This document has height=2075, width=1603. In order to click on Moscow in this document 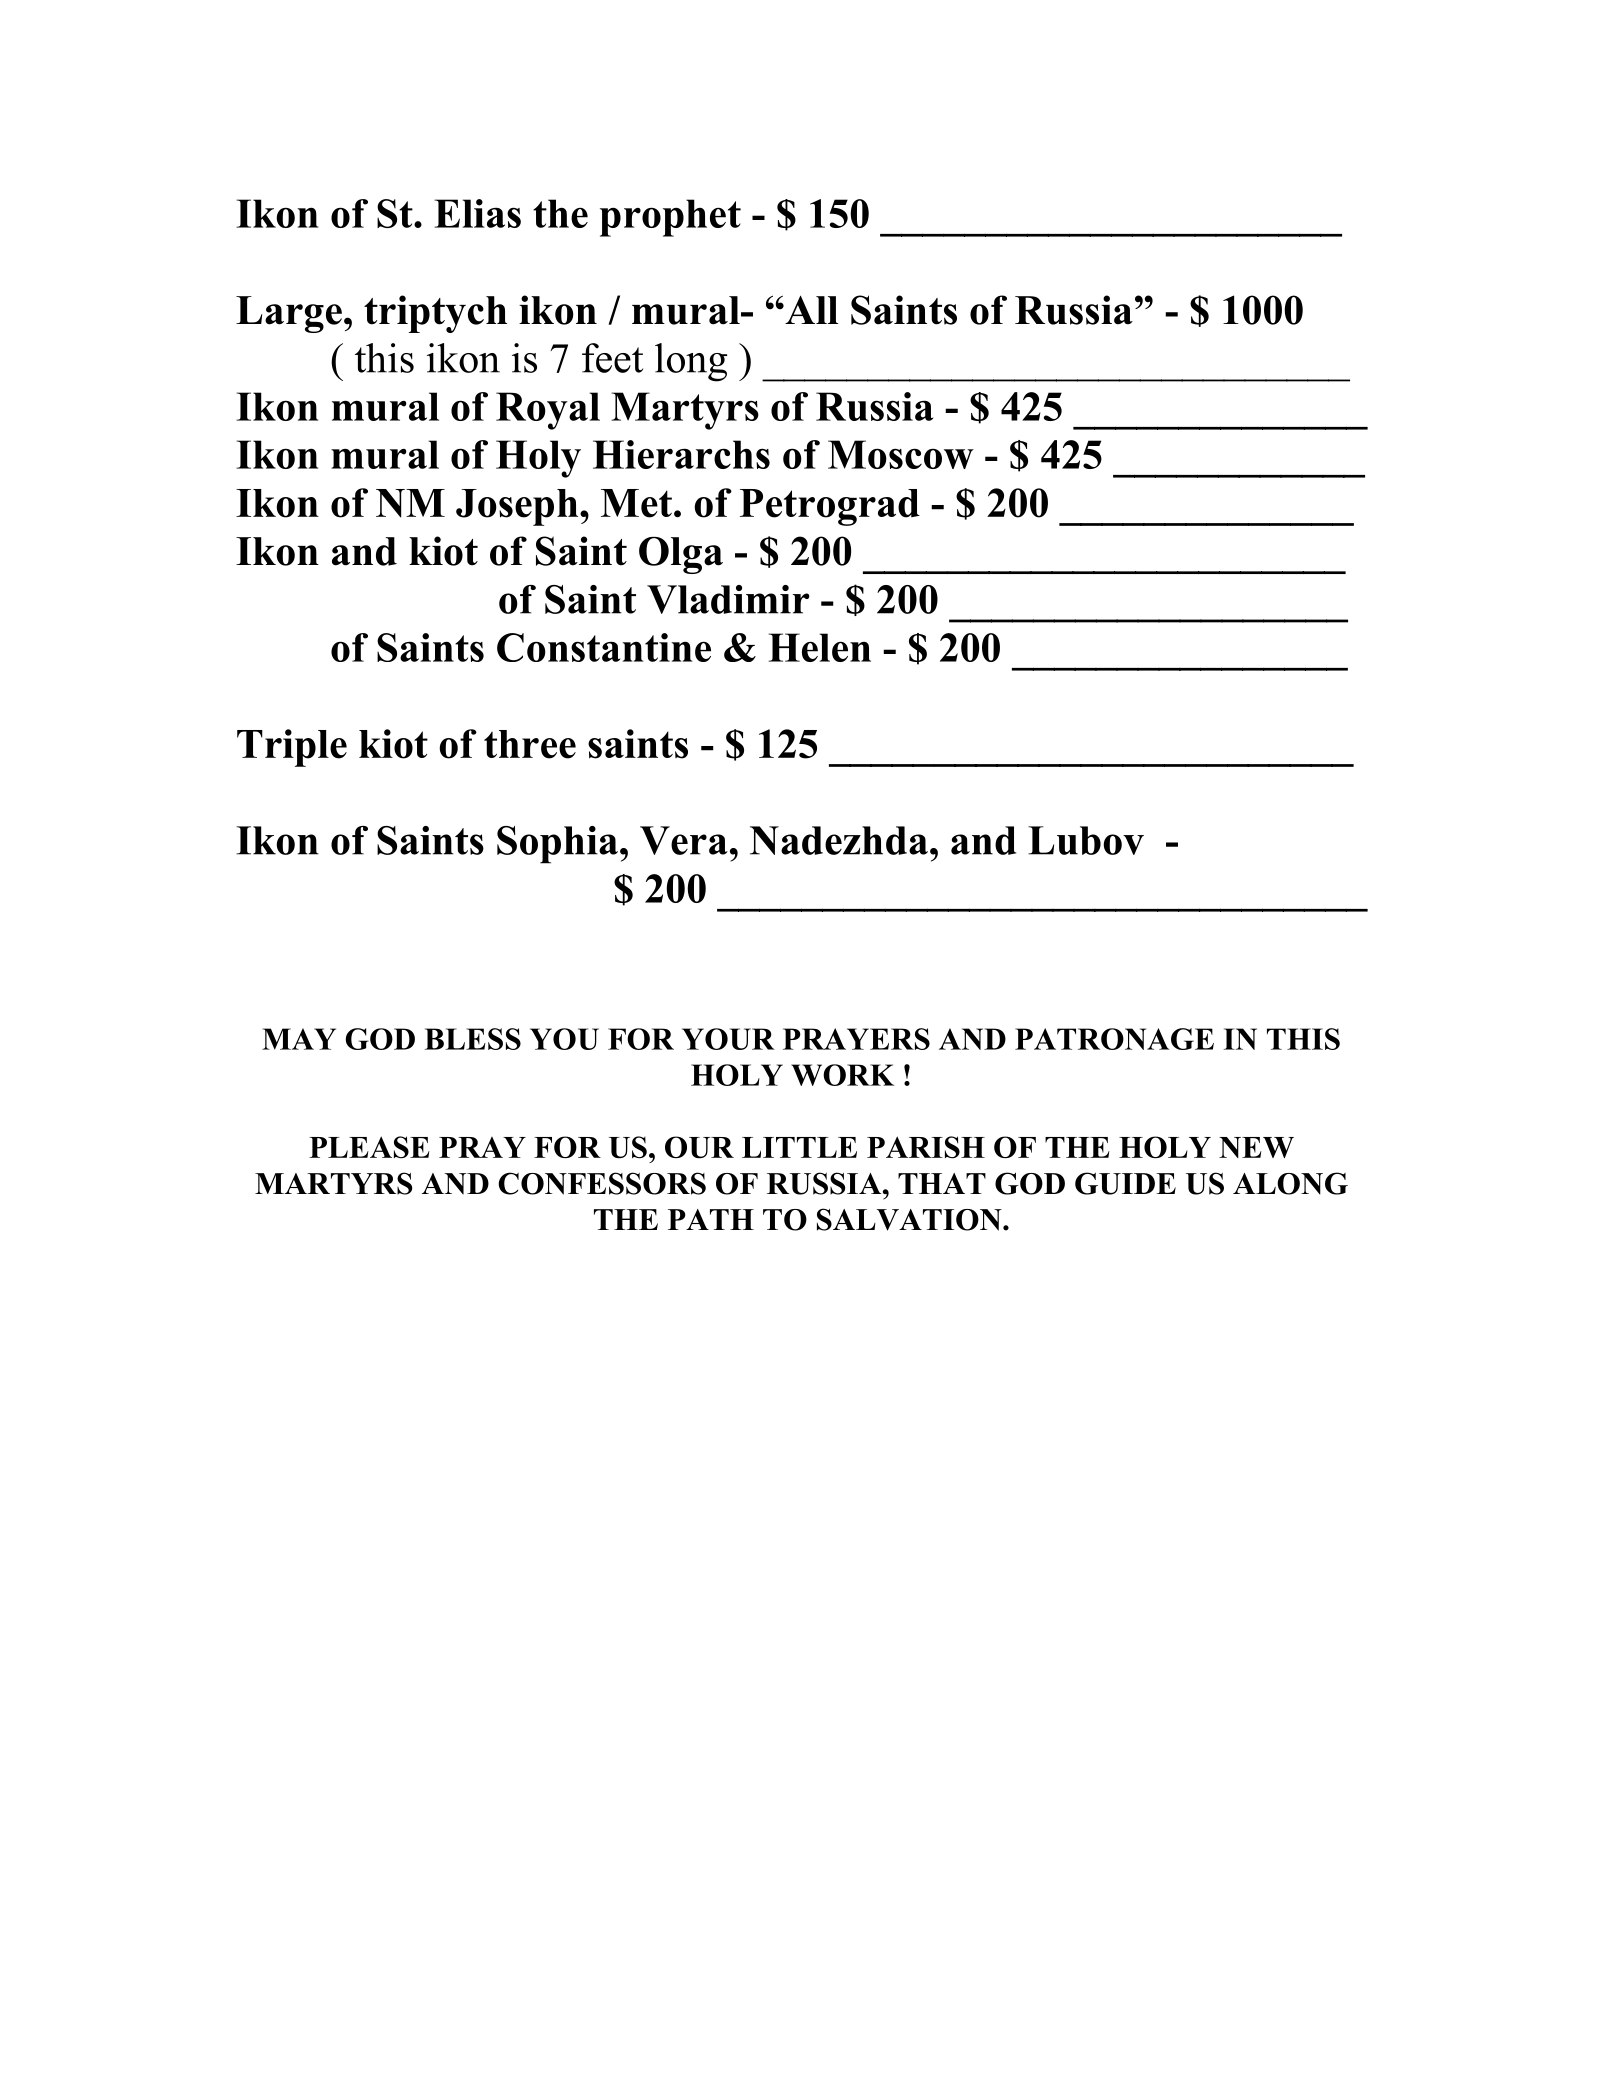, I will do `click(901, 454)`.
